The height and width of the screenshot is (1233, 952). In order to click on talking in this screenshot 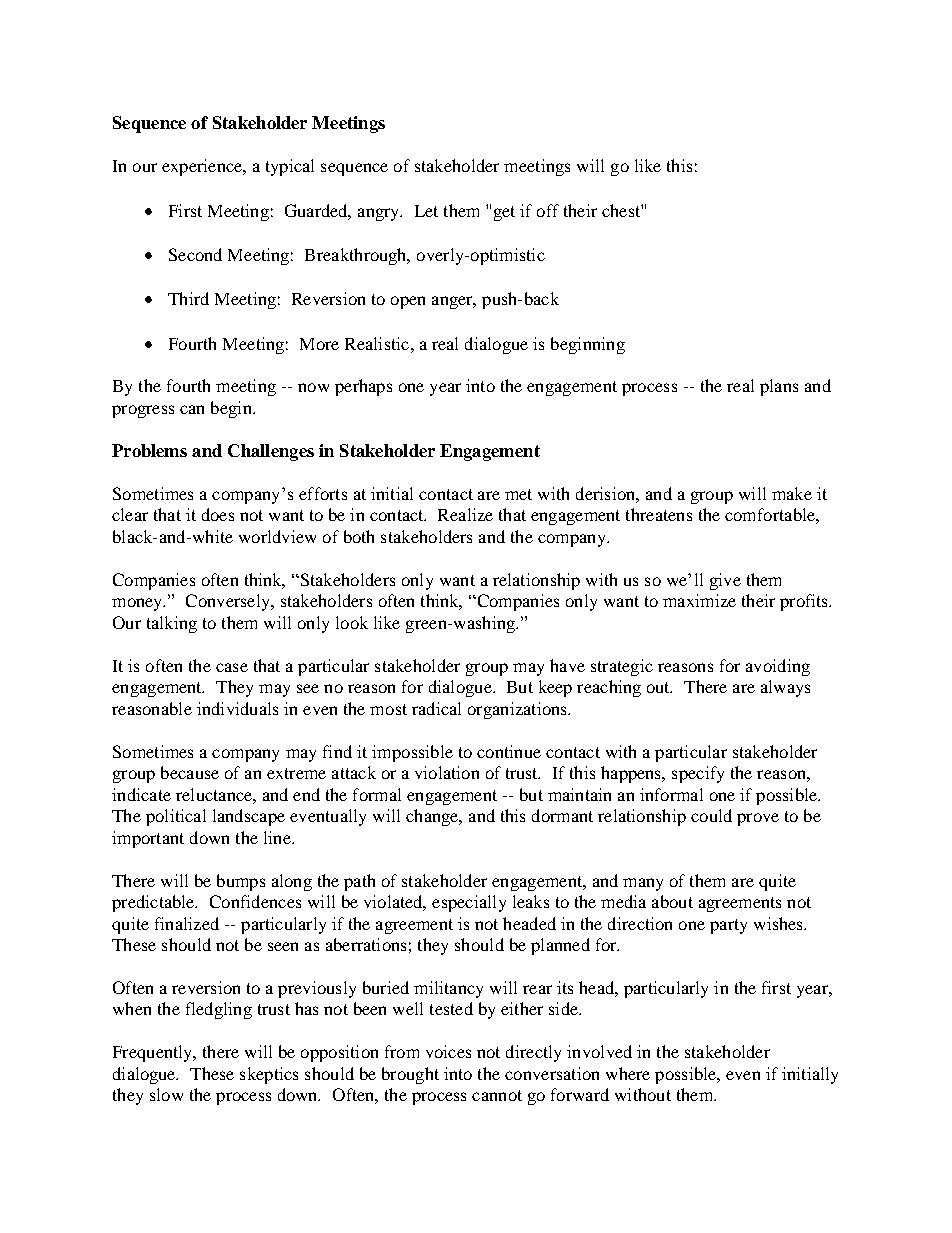, I will do `click(172, 624)`.
